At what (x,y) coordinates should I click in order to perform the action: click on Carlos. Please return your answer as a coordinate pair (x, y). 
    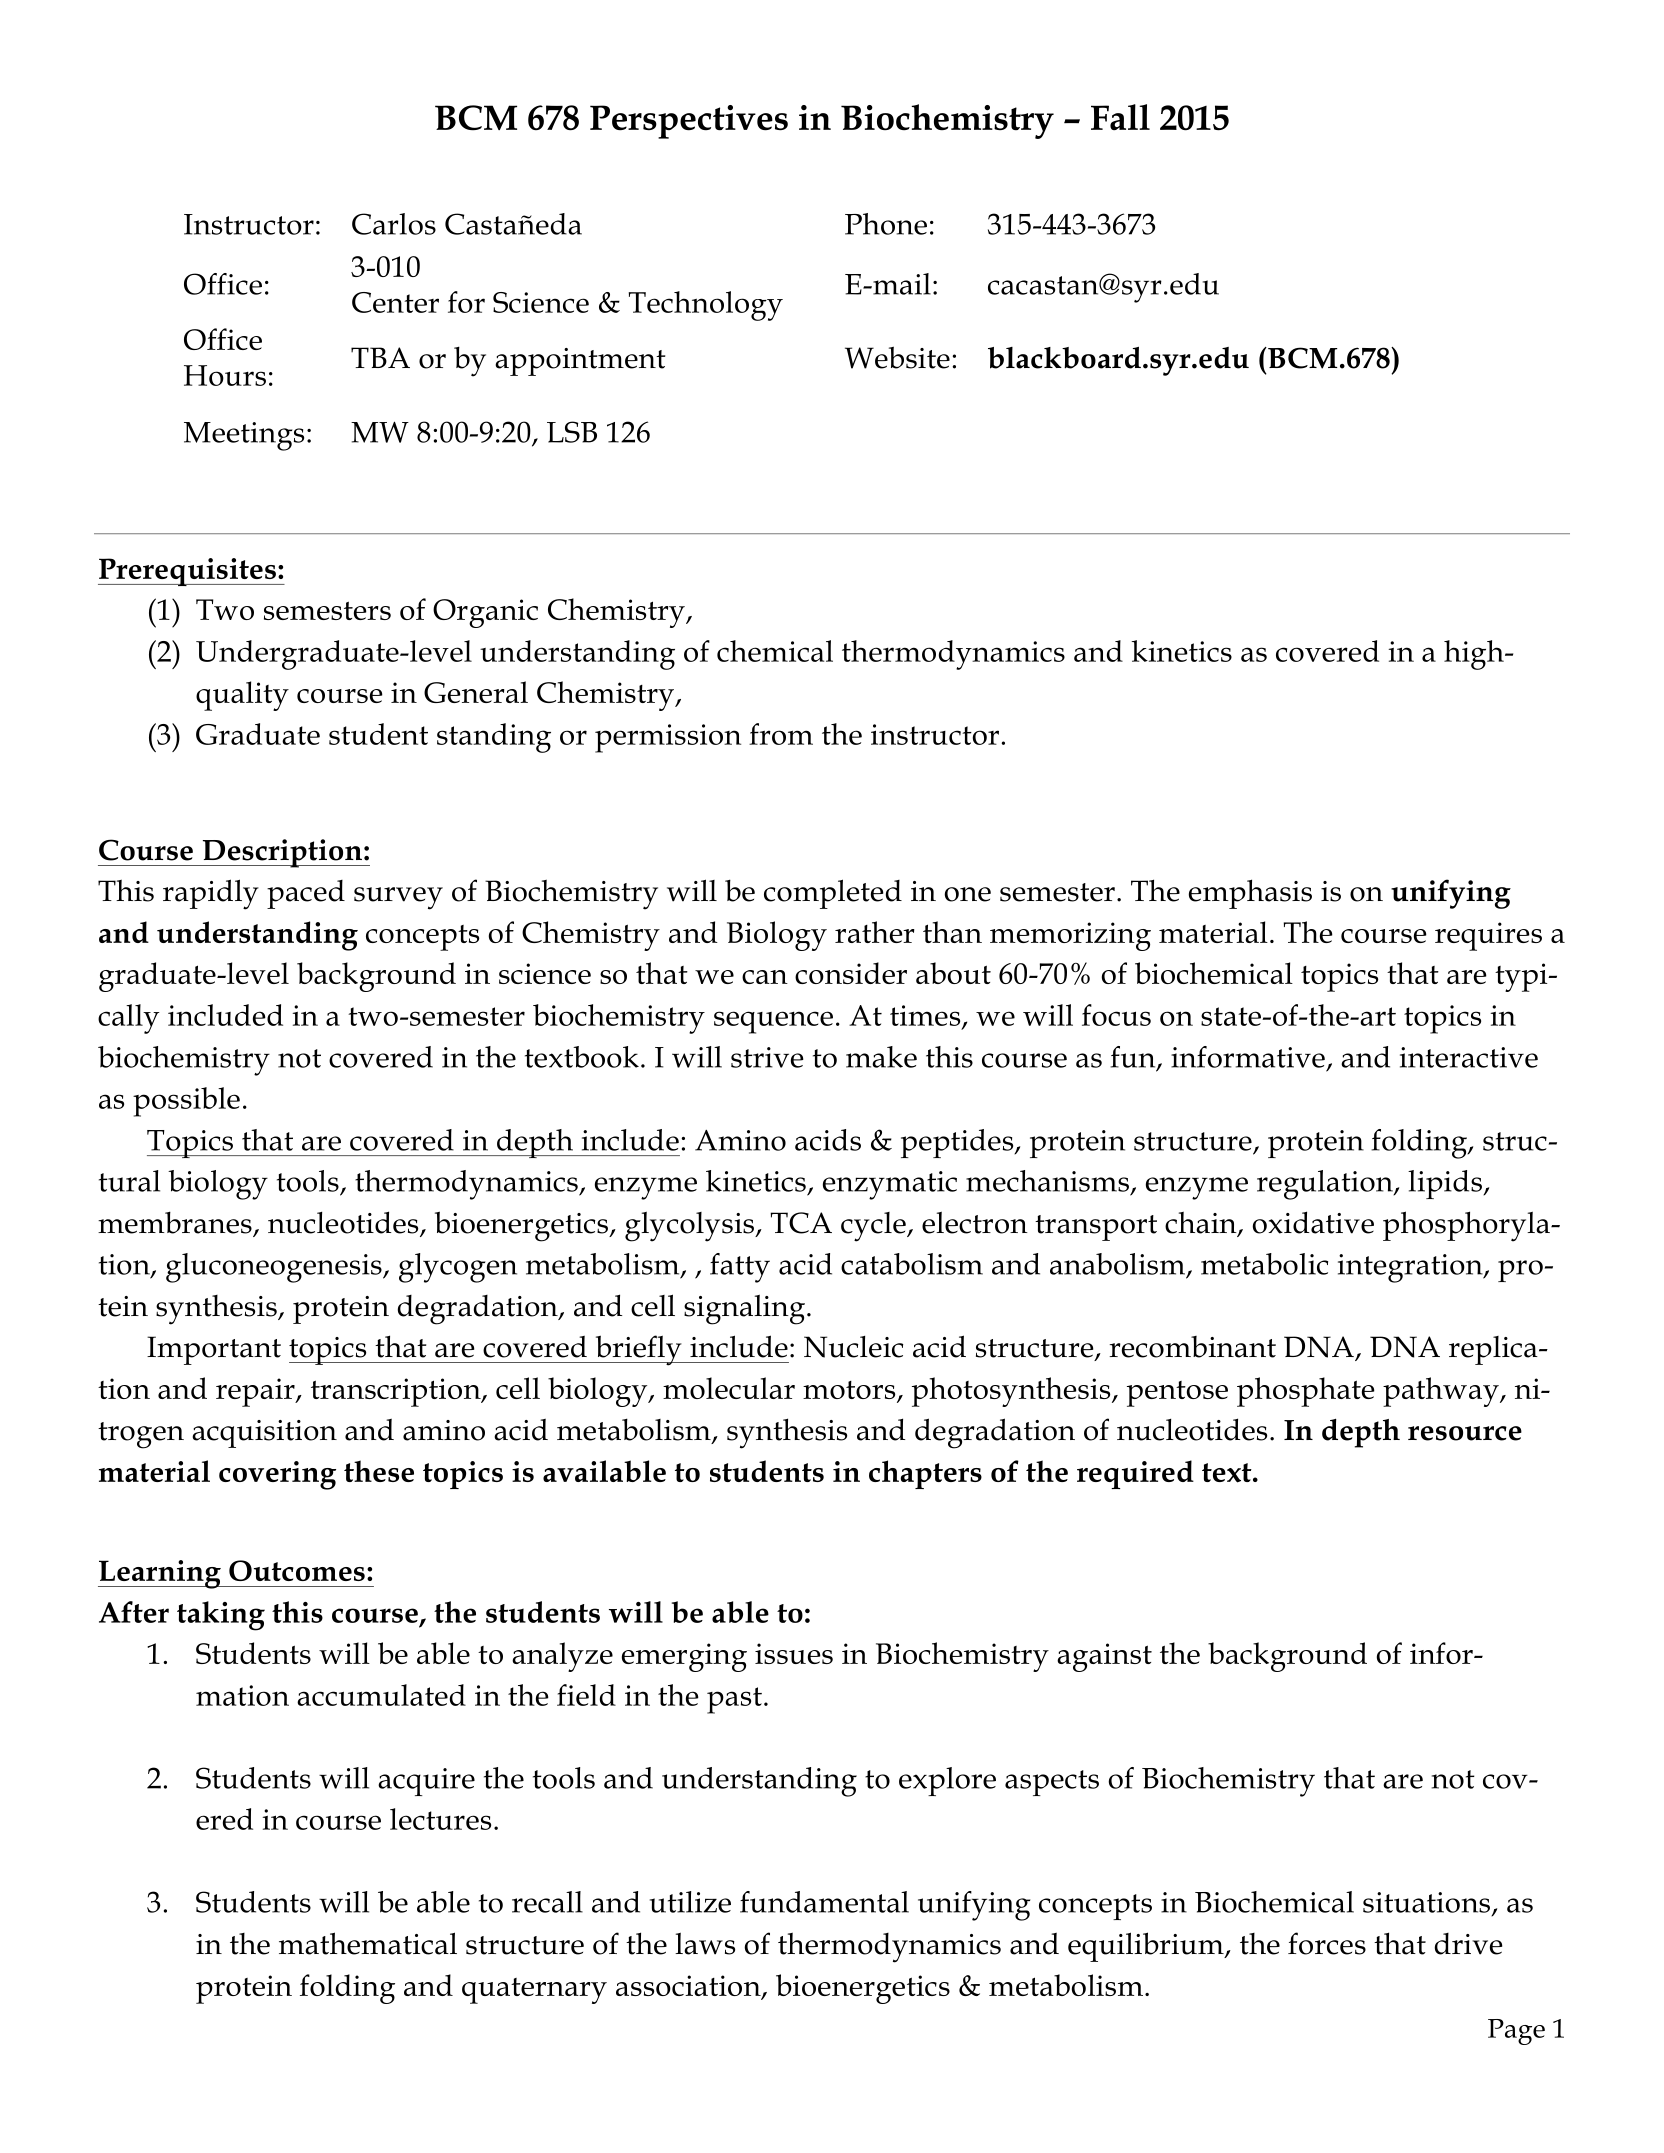
    Looking at the image, I should click on (394, 224).
